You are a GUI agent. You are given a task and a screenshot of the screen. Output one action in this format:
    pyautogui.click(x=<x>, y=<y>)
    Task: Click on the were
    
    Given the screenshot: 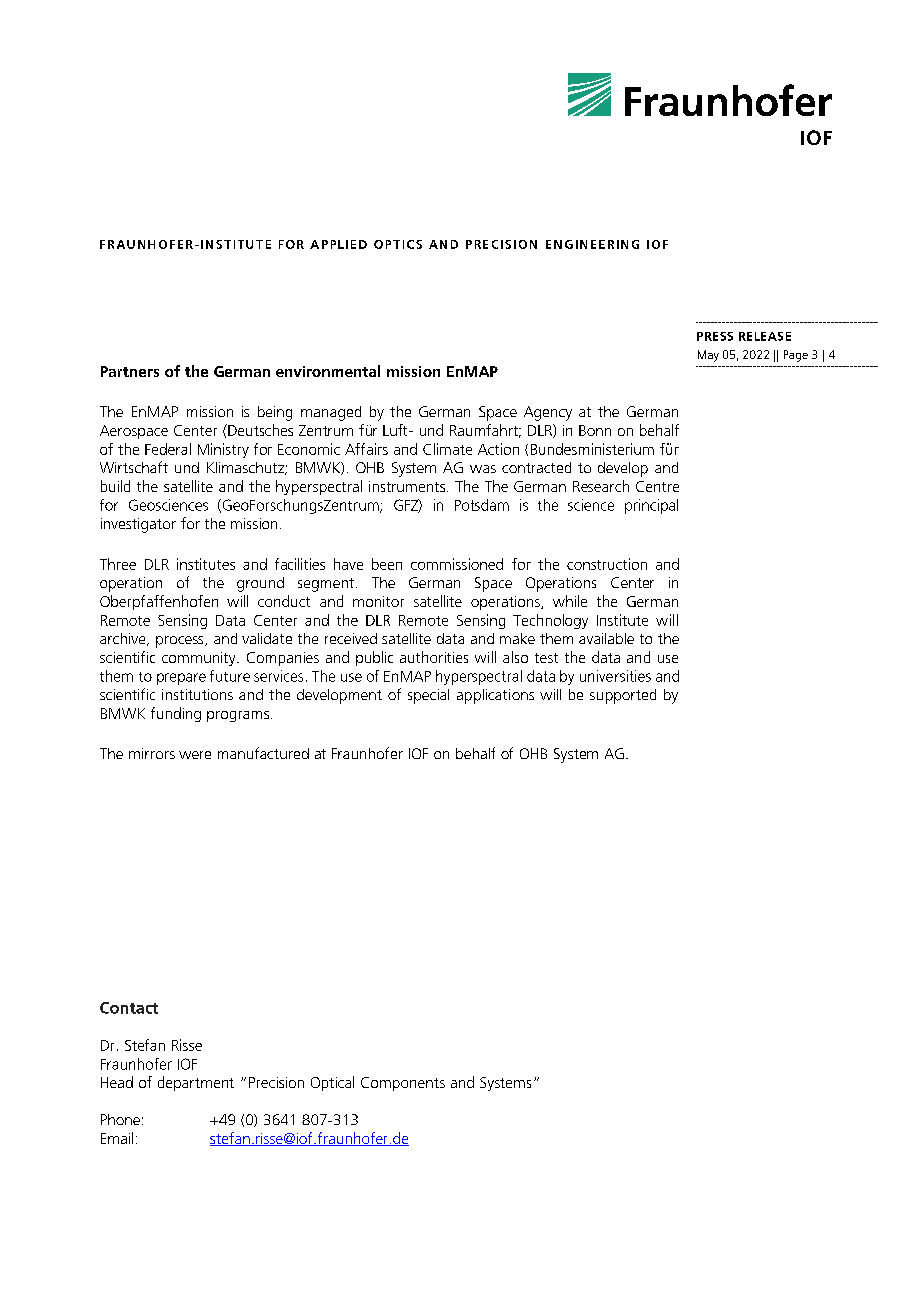 What is the action you would take?
    pyautogui.click(x=195, y=755)
